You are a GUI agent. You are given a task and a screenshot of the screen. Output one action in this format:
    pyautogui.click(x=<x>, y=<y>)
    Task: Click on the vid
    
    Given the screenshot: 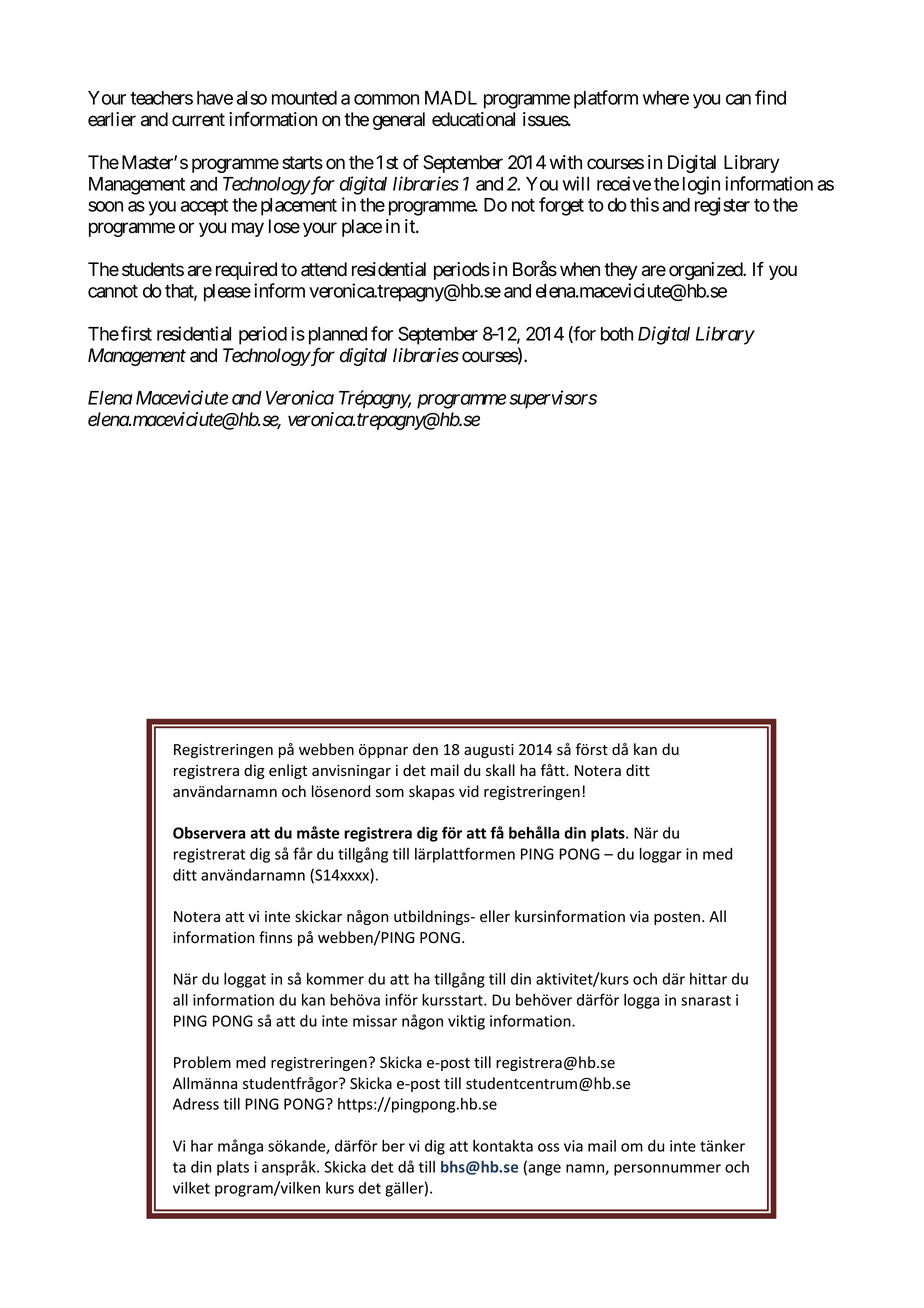 What is the action you would take?
    pyautogui.click(x=469, y=791)
